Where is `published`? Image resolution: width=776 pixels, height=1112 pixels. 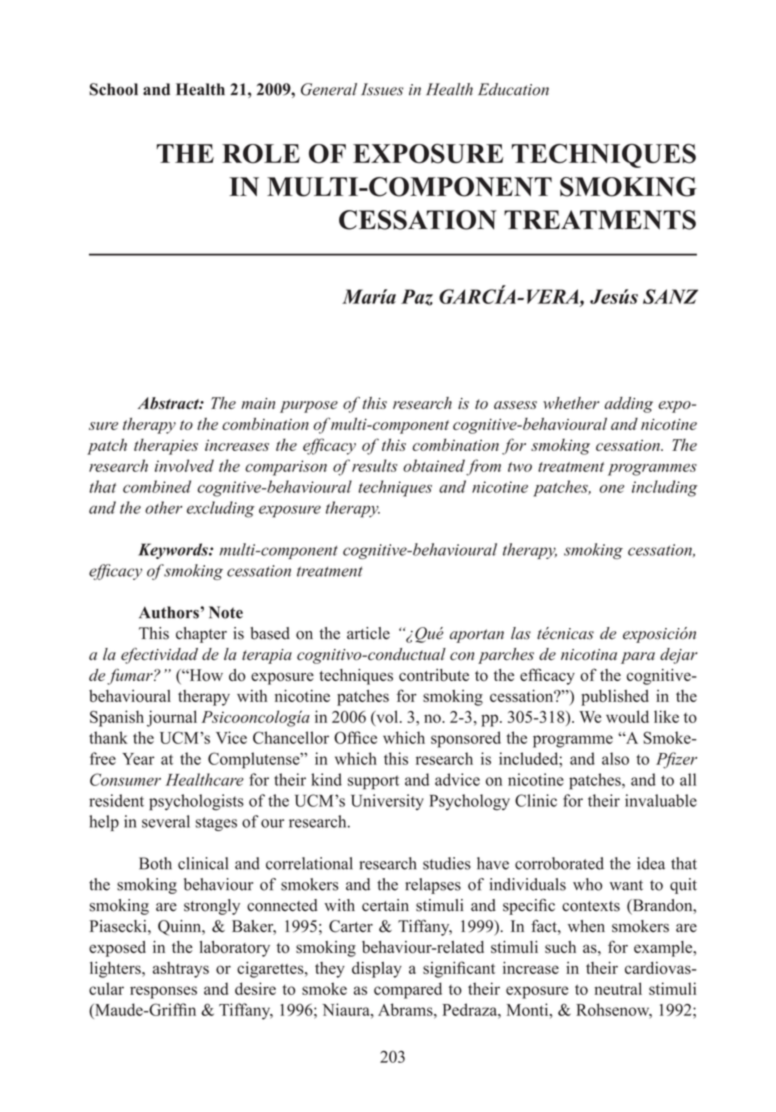
published is located at coordinates (615, 698).
